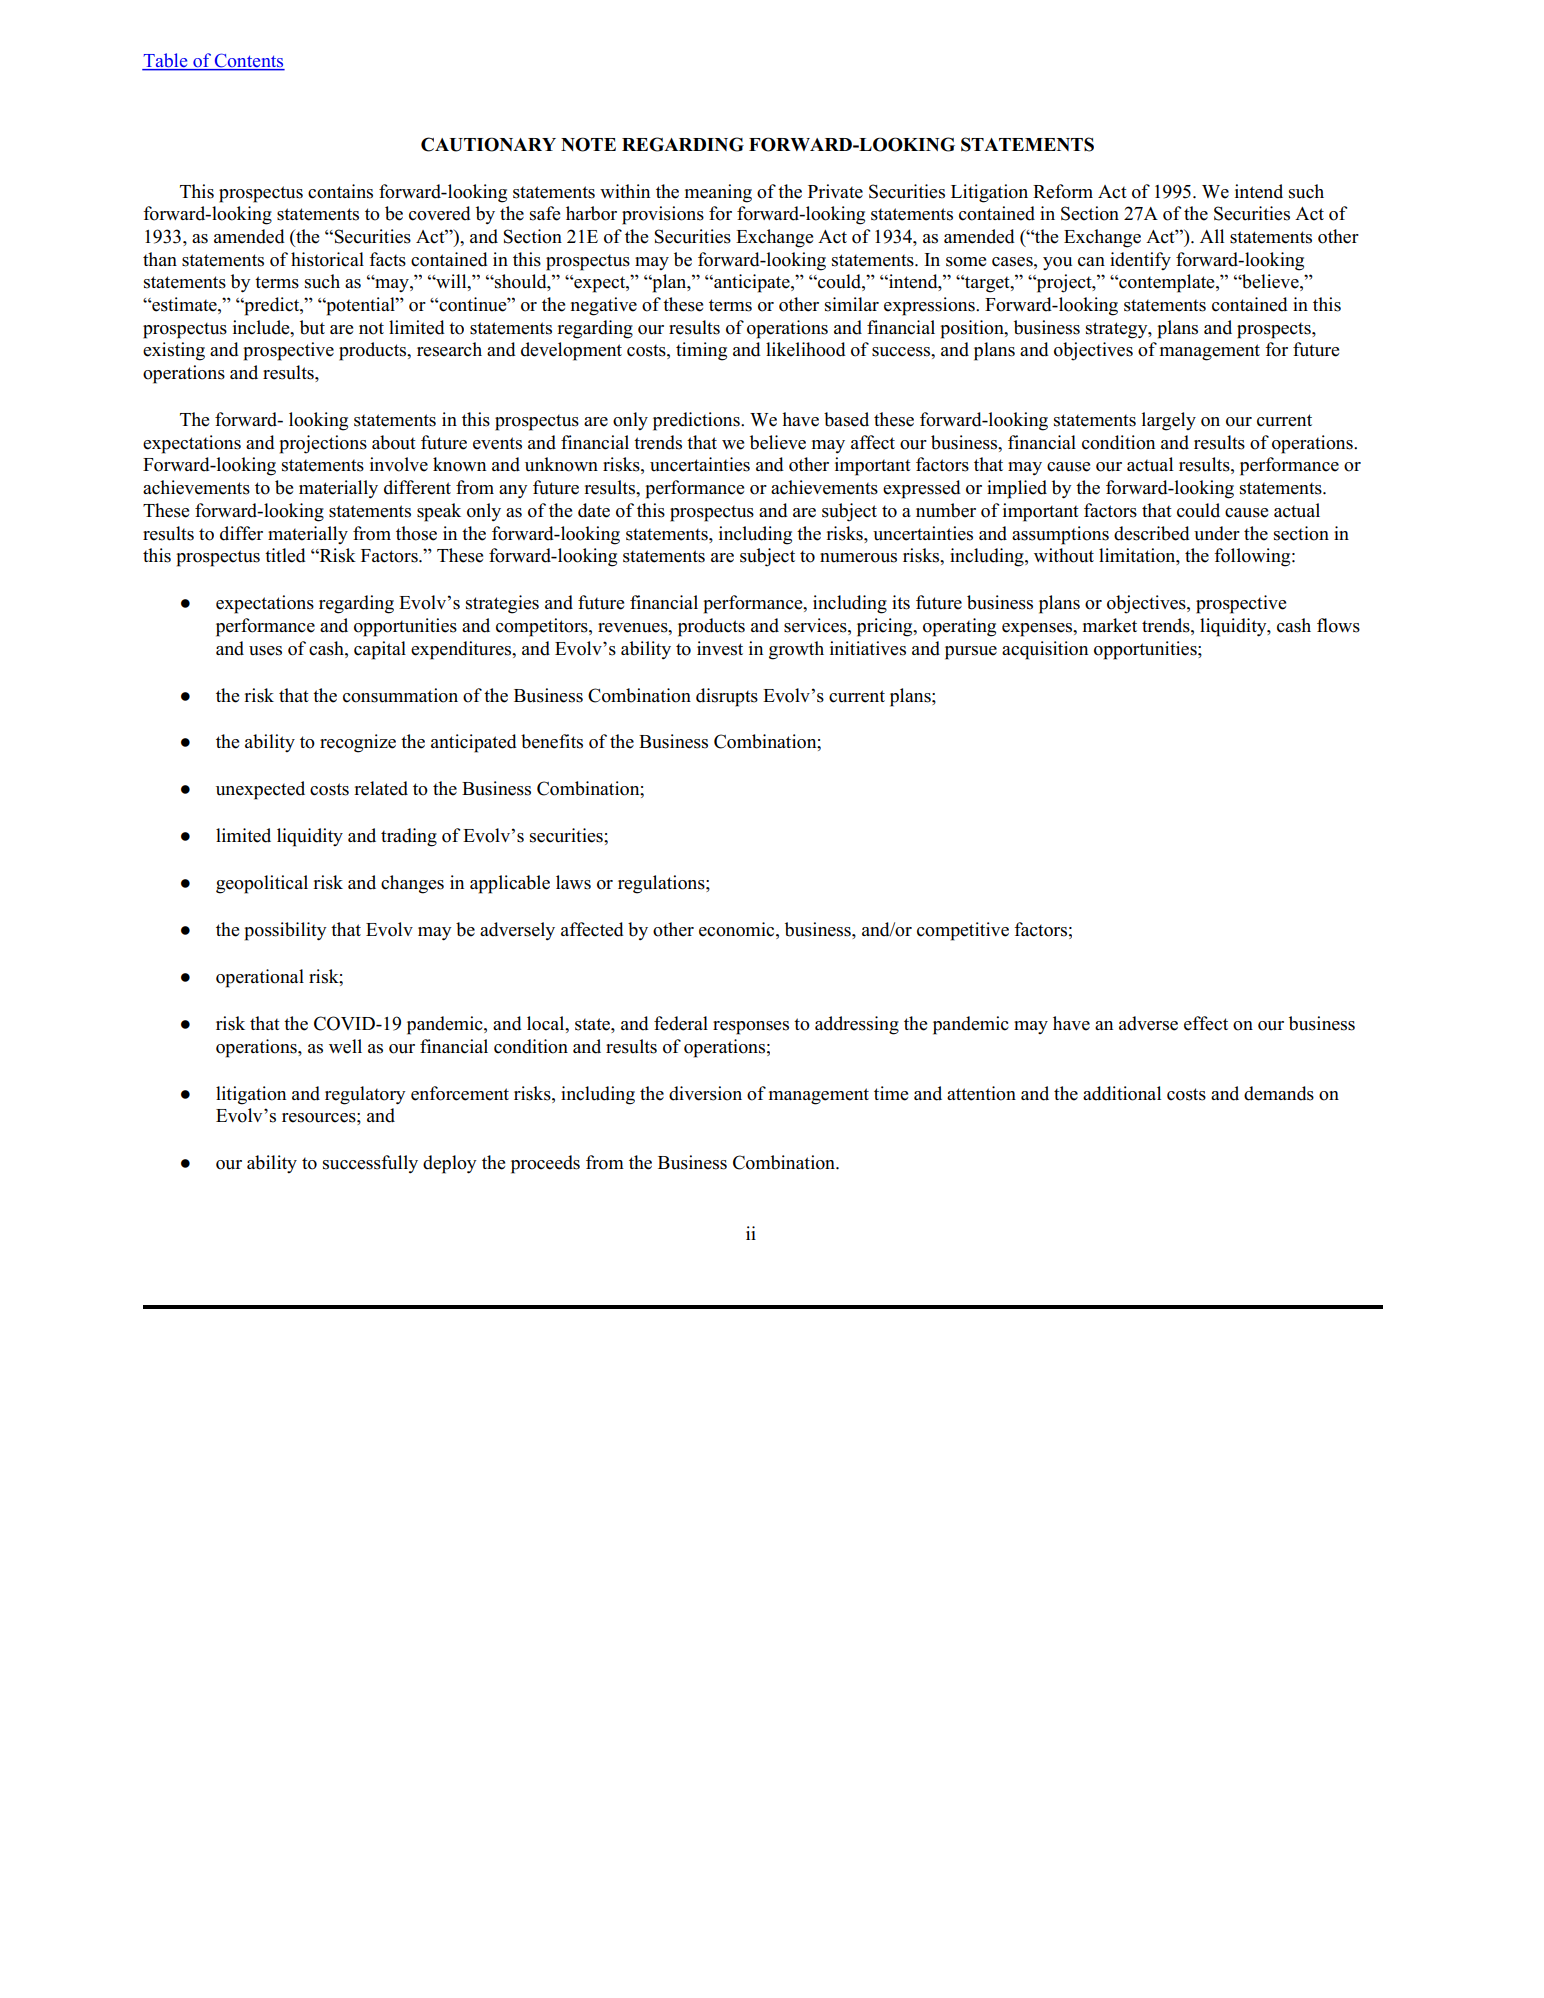 Image resolution: width=1544 pixels, height=1998 pixels. What do you see at coordinates (248, 61) in the document?
I see `Contents` at bounding box center [248, 61].
